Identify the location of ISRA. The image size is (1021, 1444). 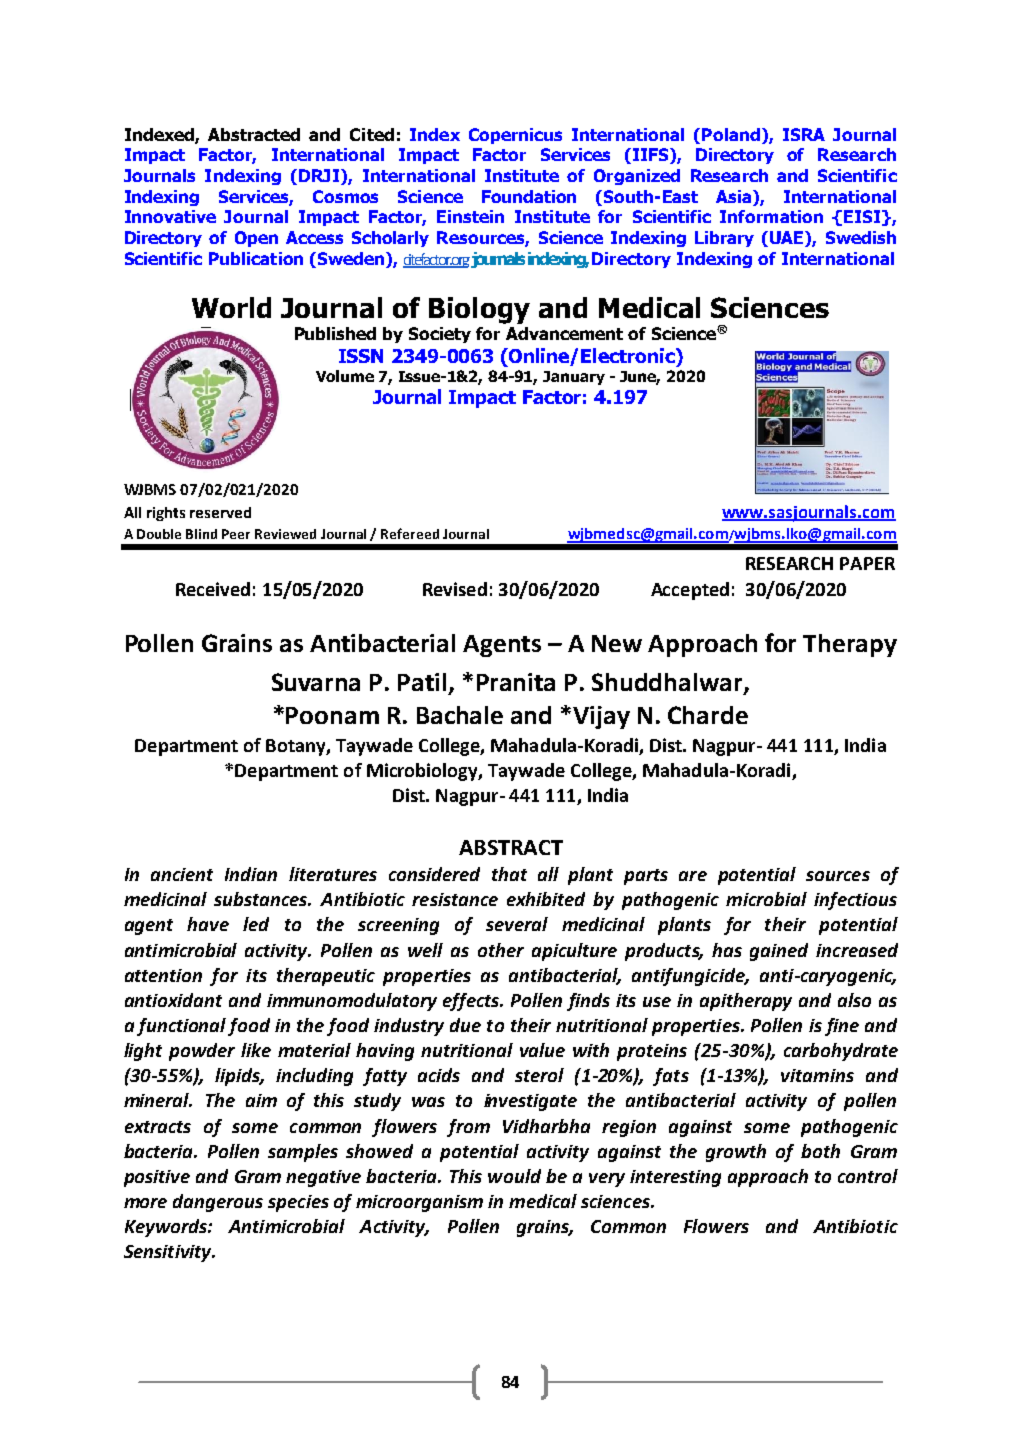
(804, 134).
